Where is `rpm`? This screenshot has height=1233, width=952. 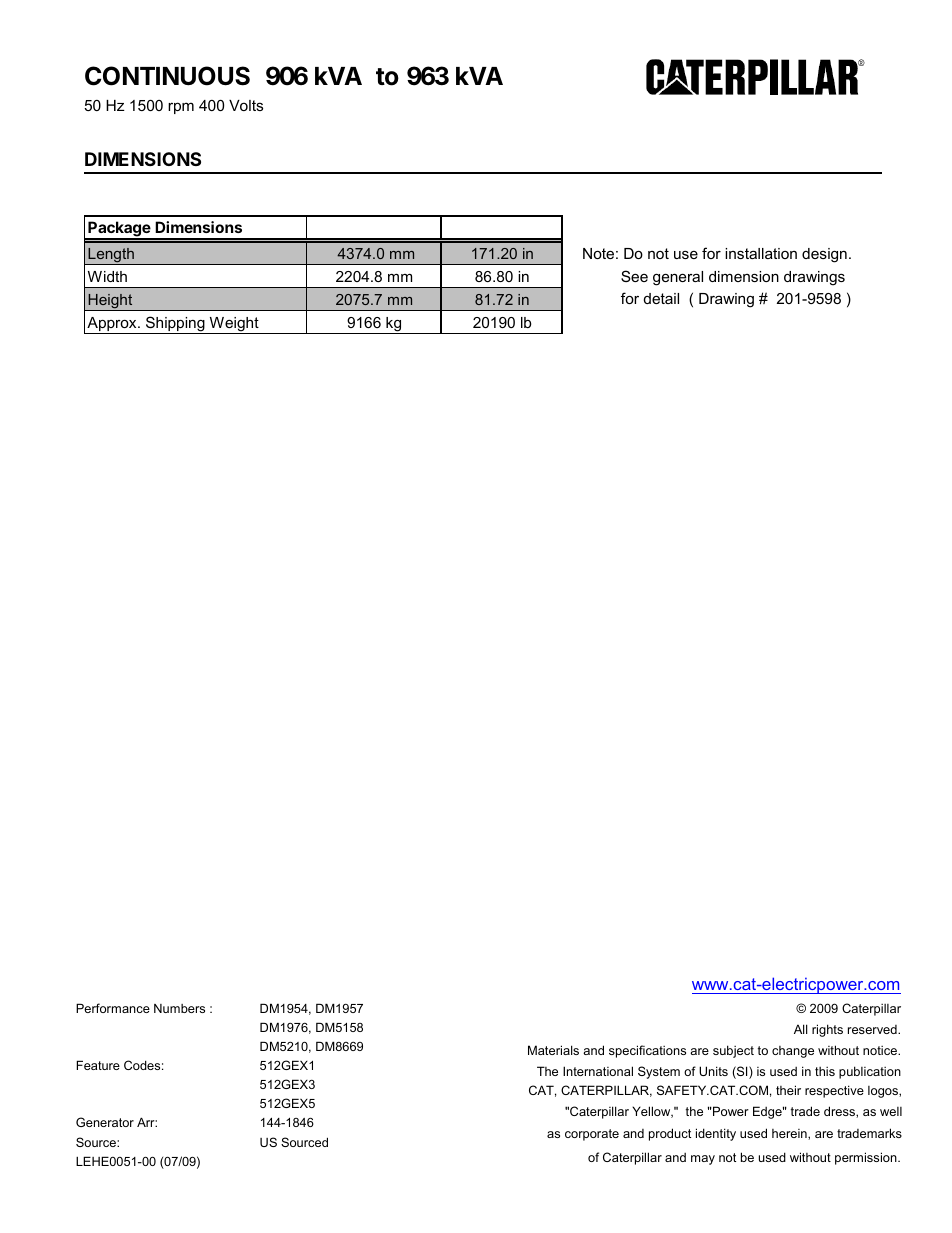
rpm is located at coordinates (181, 108).
